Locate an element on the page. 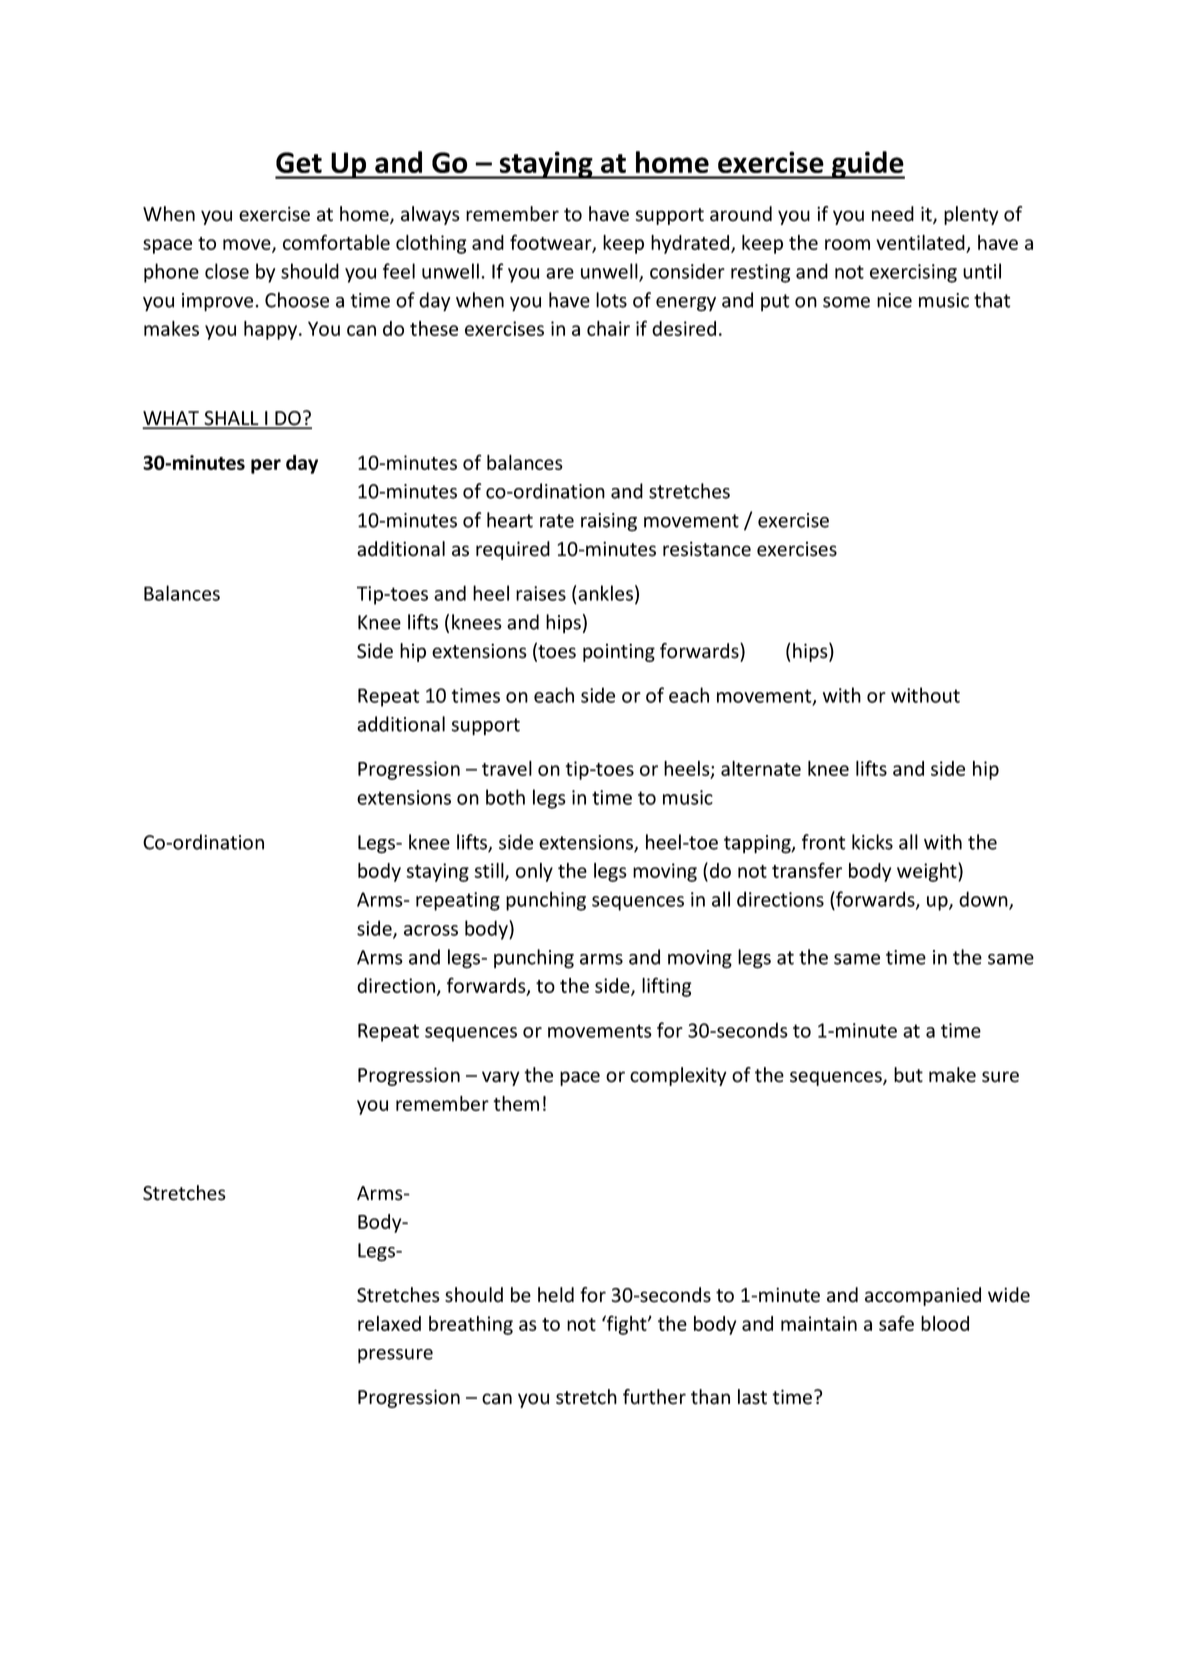 The width and height of the image is (1180, 1669). comfortable is located at coordinates (336, 242).
